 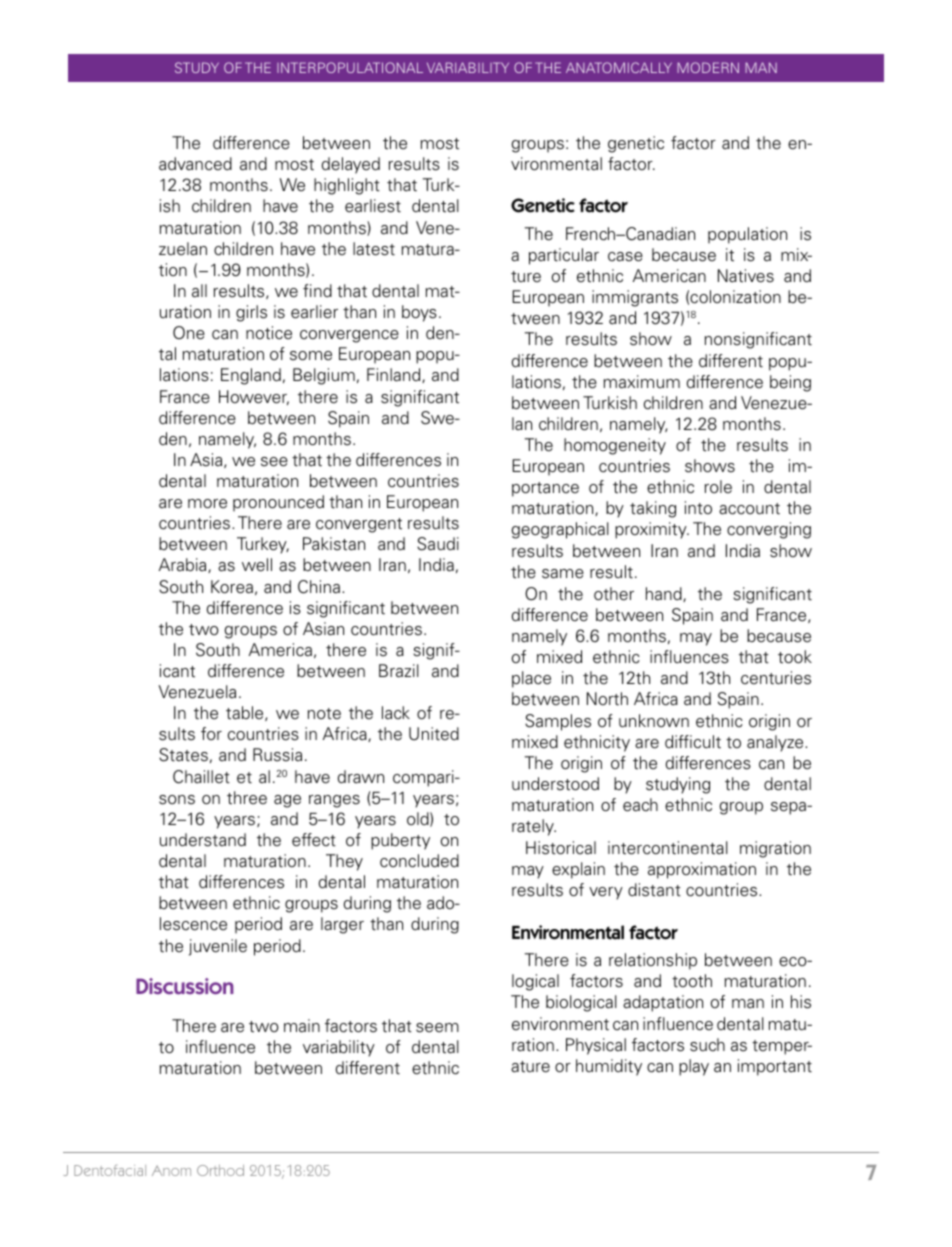 What do you see at coordinates (419, 861) in the screenshot?
I see `concluded` at bounding box center [419, 861].
